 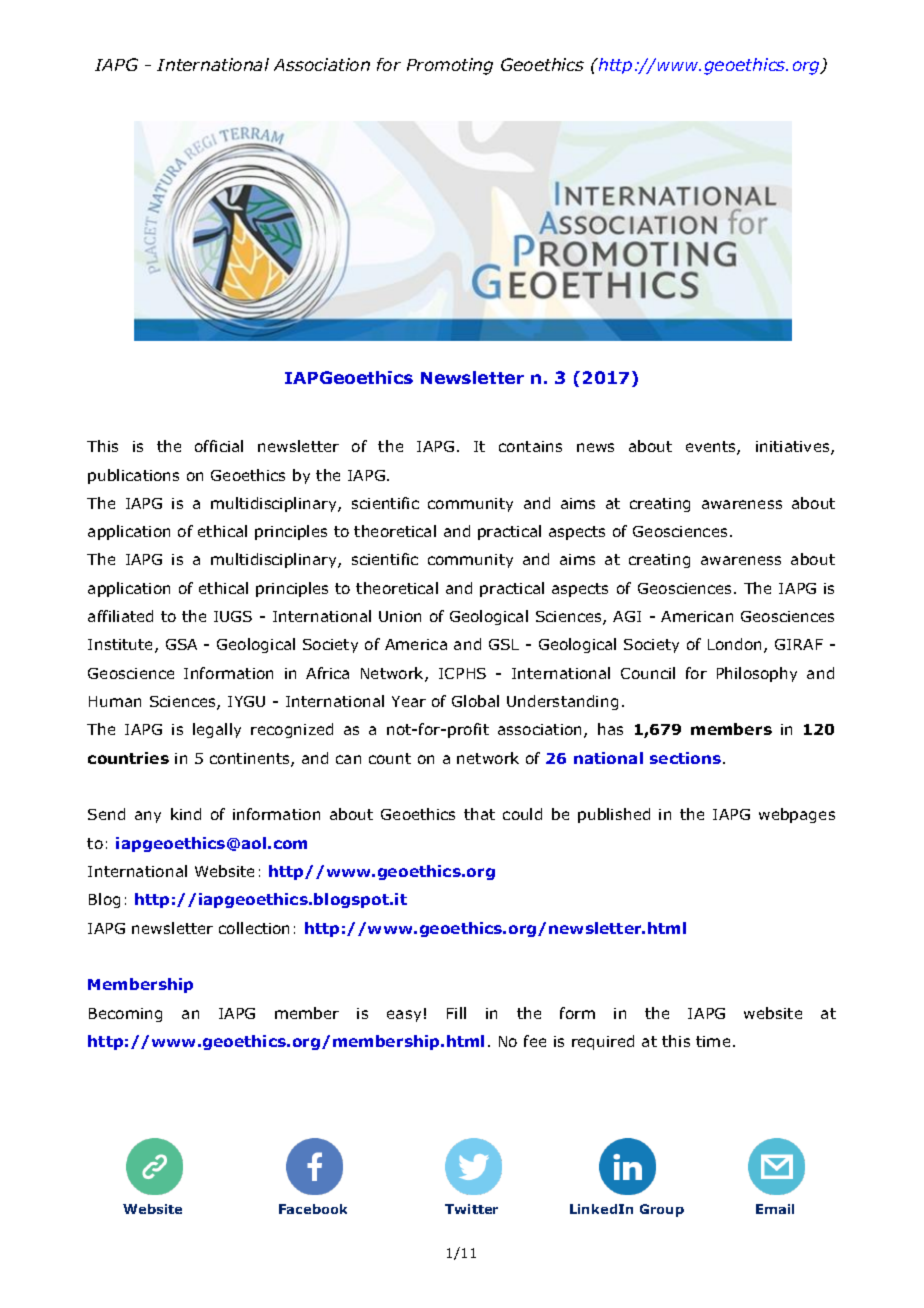 What do you see at coordinates (313, 1209) in the page?
I see `Facebook` at bounding box center [313, 1209].
